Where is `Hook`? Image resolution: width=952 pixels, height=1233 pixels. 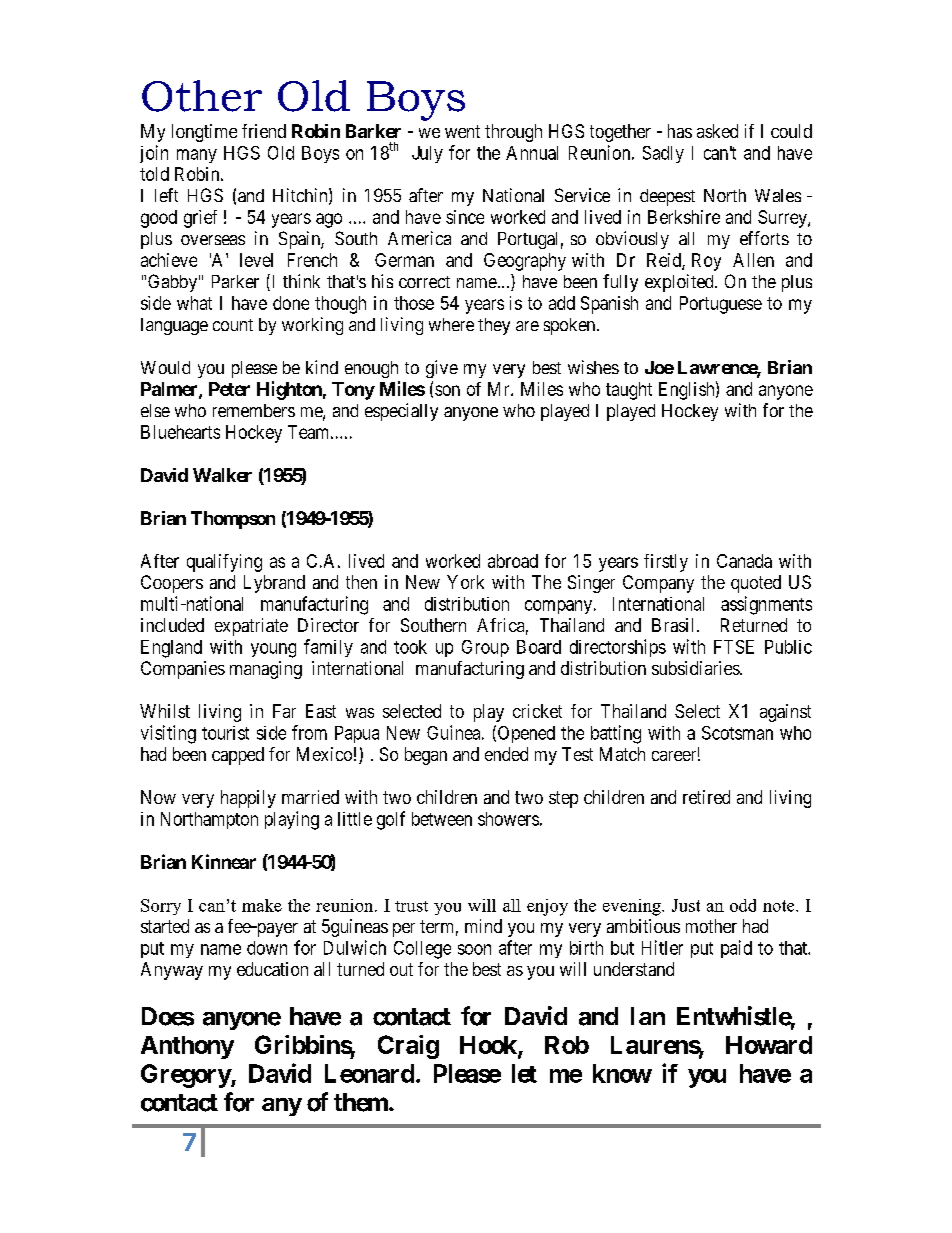 Hook is located at coordinates (489, 1046).
